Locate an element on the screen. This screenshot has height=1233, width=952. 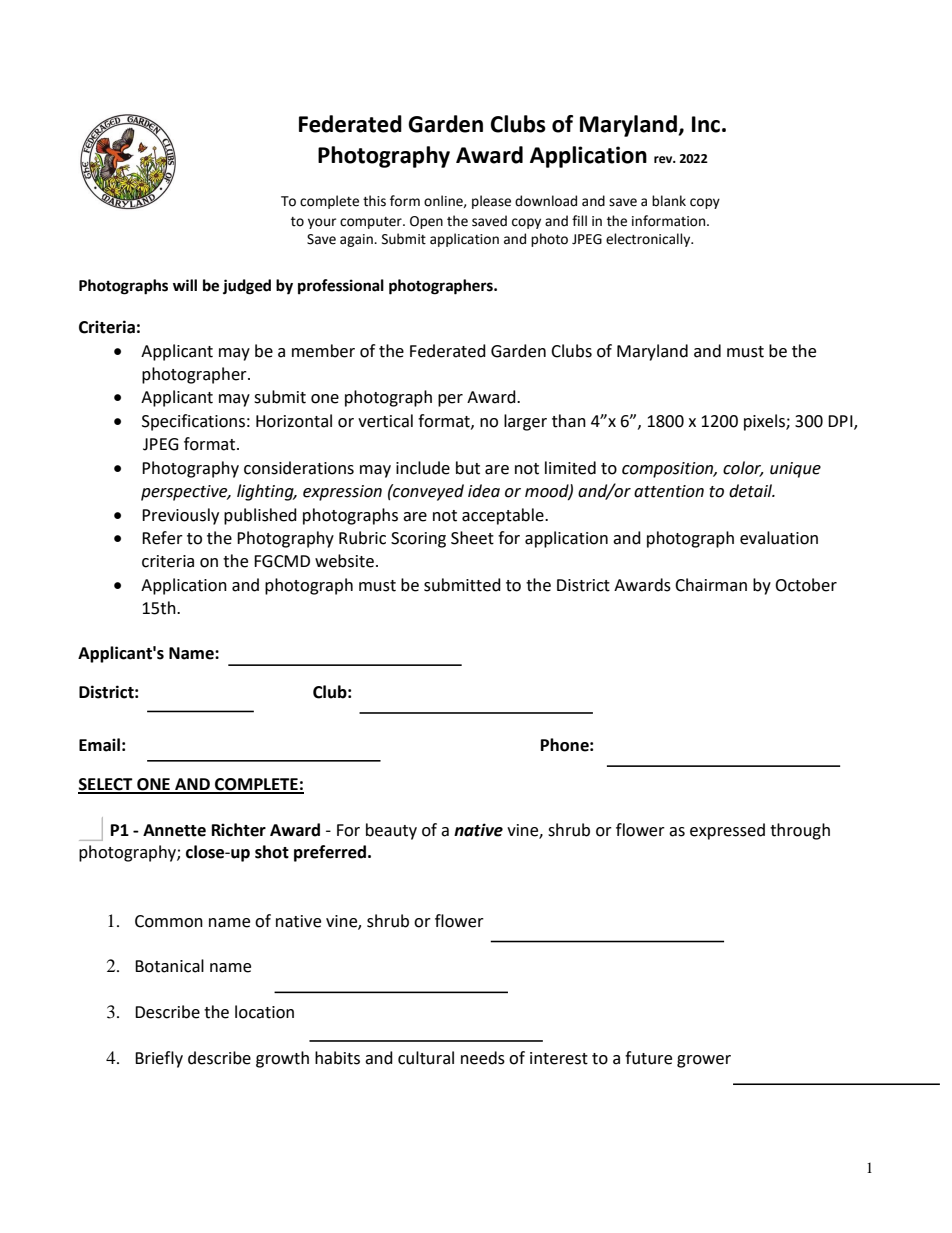
blank is located at coordinates (669, 201).
